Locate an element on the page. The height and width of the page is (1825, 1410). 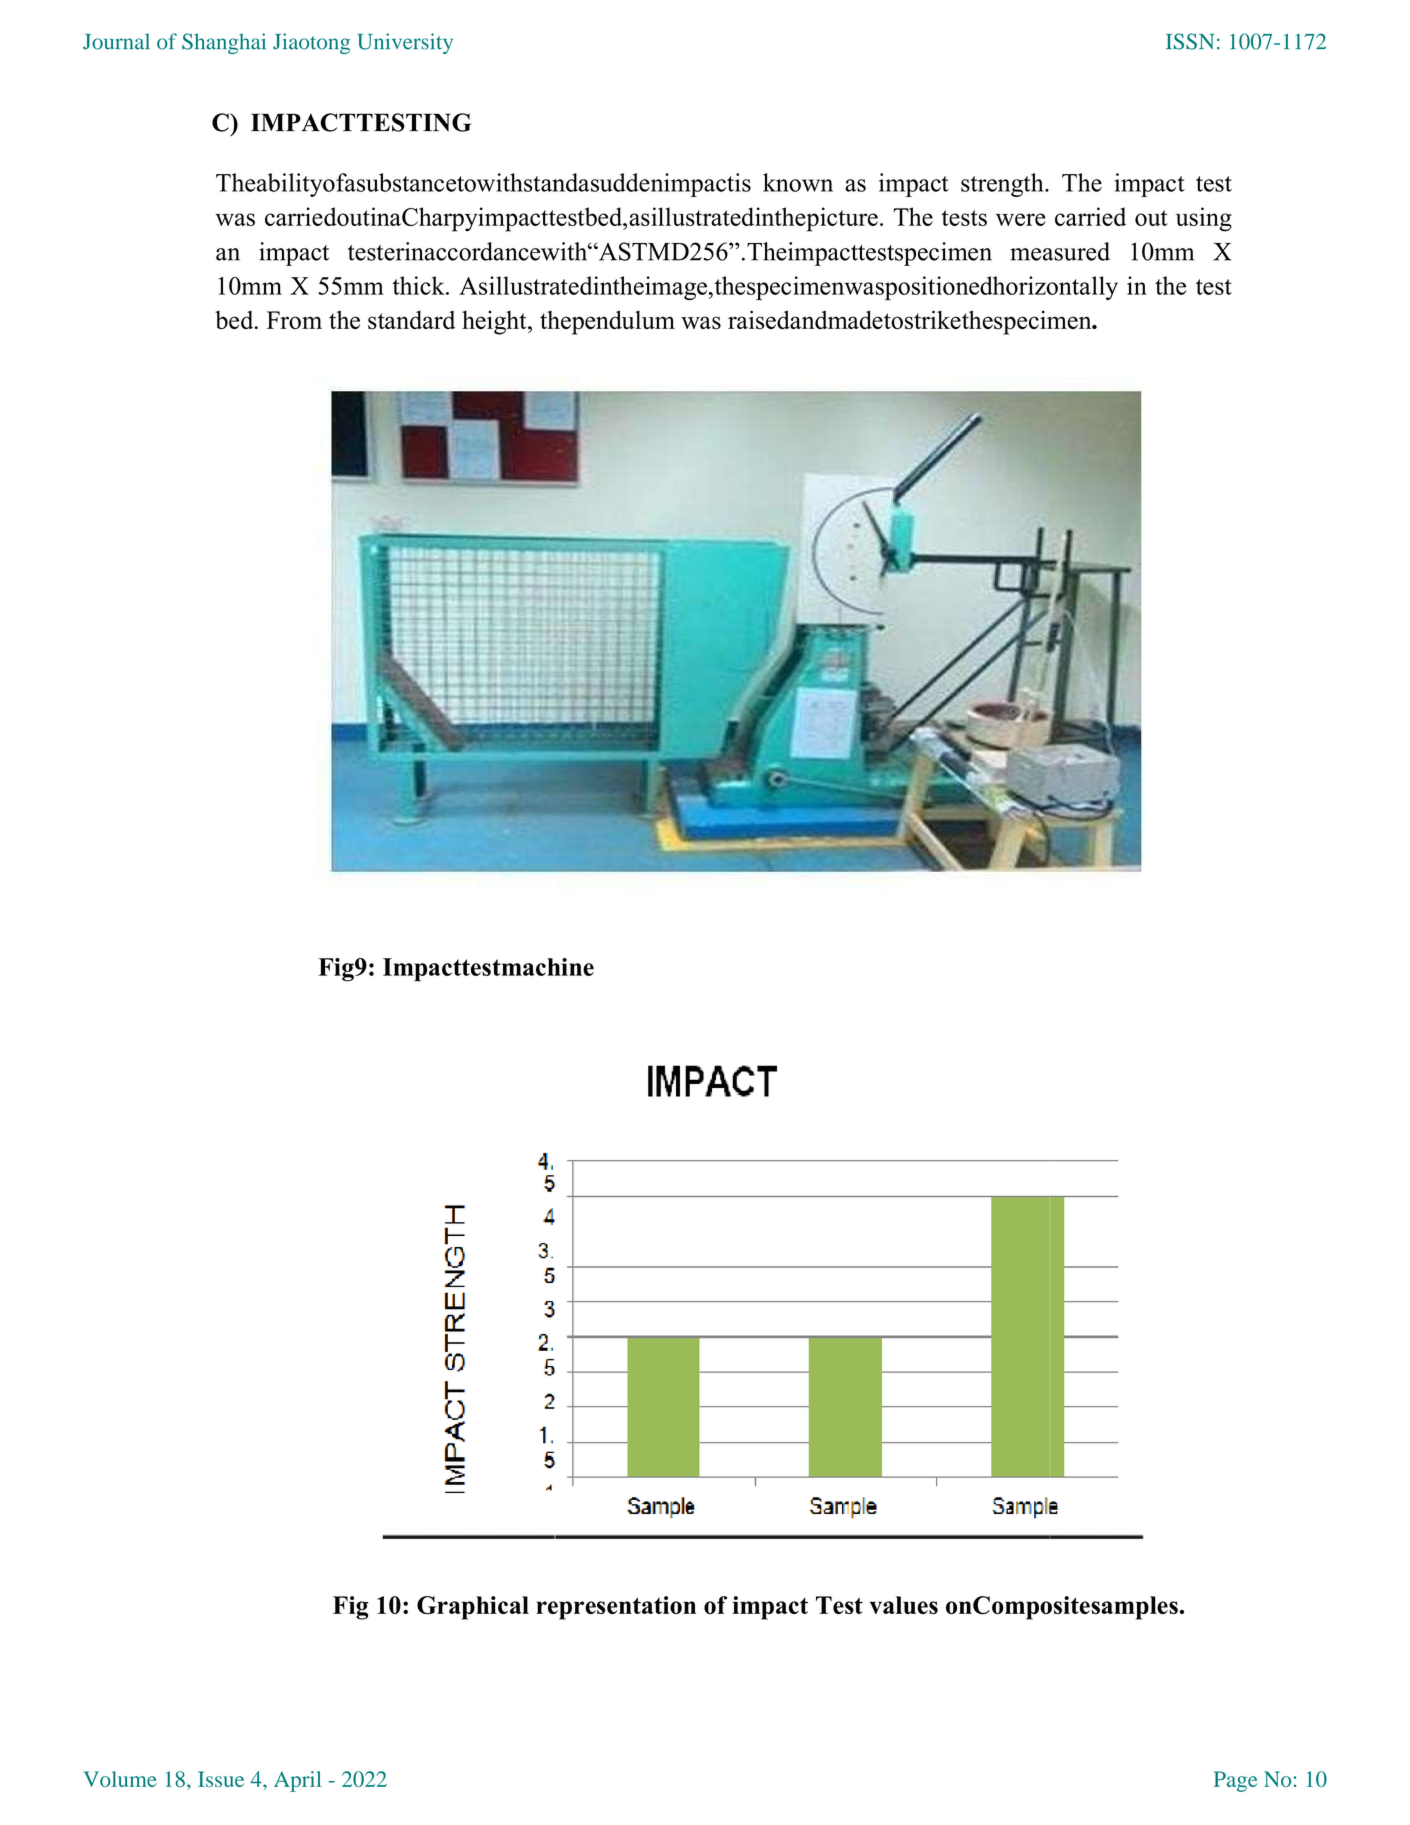
University is located at coordinates (405, 43).
